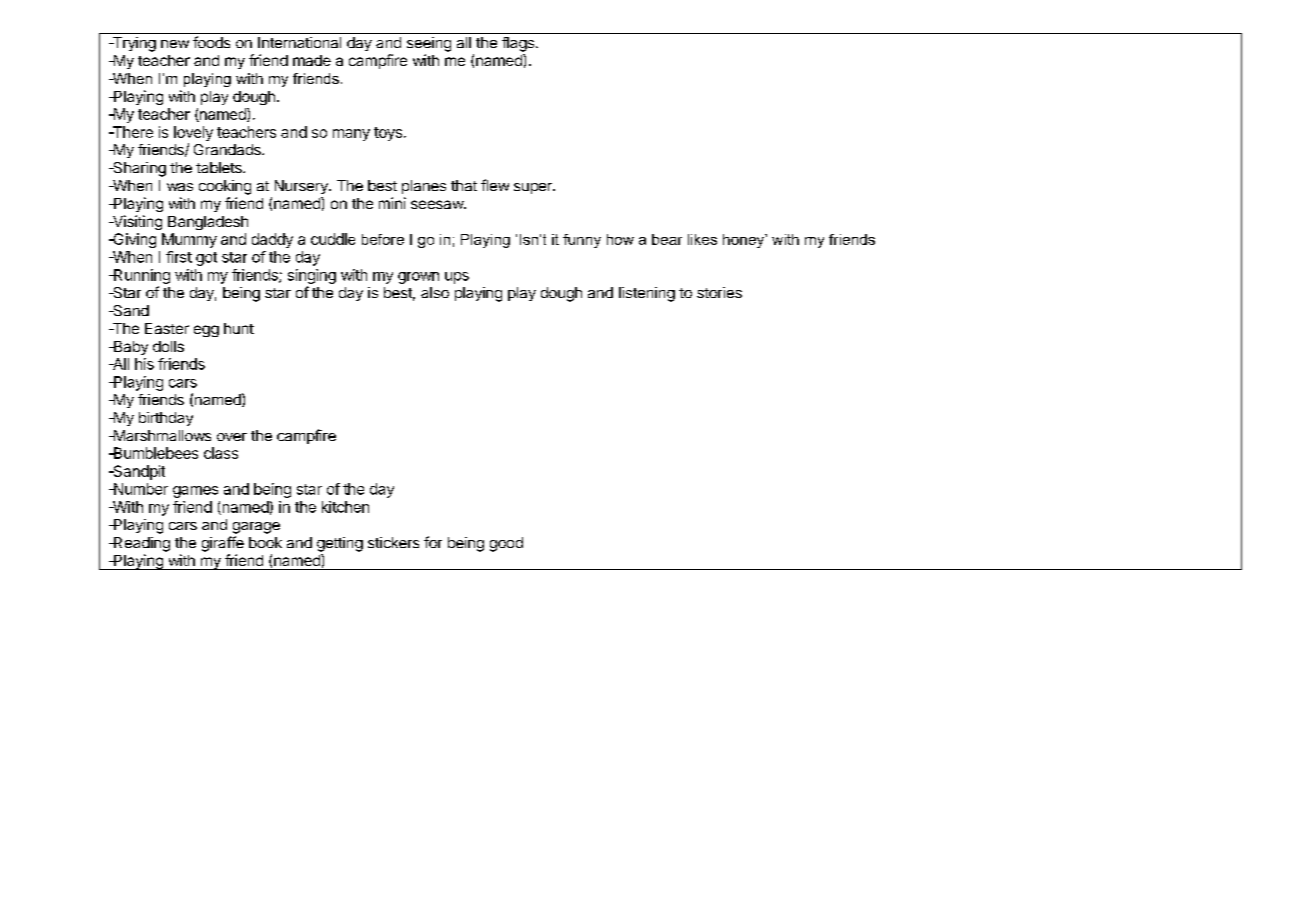 Image resolution: width=1308 pixels, height=924 pixels. I want to click on garage, so click(256, 528).
